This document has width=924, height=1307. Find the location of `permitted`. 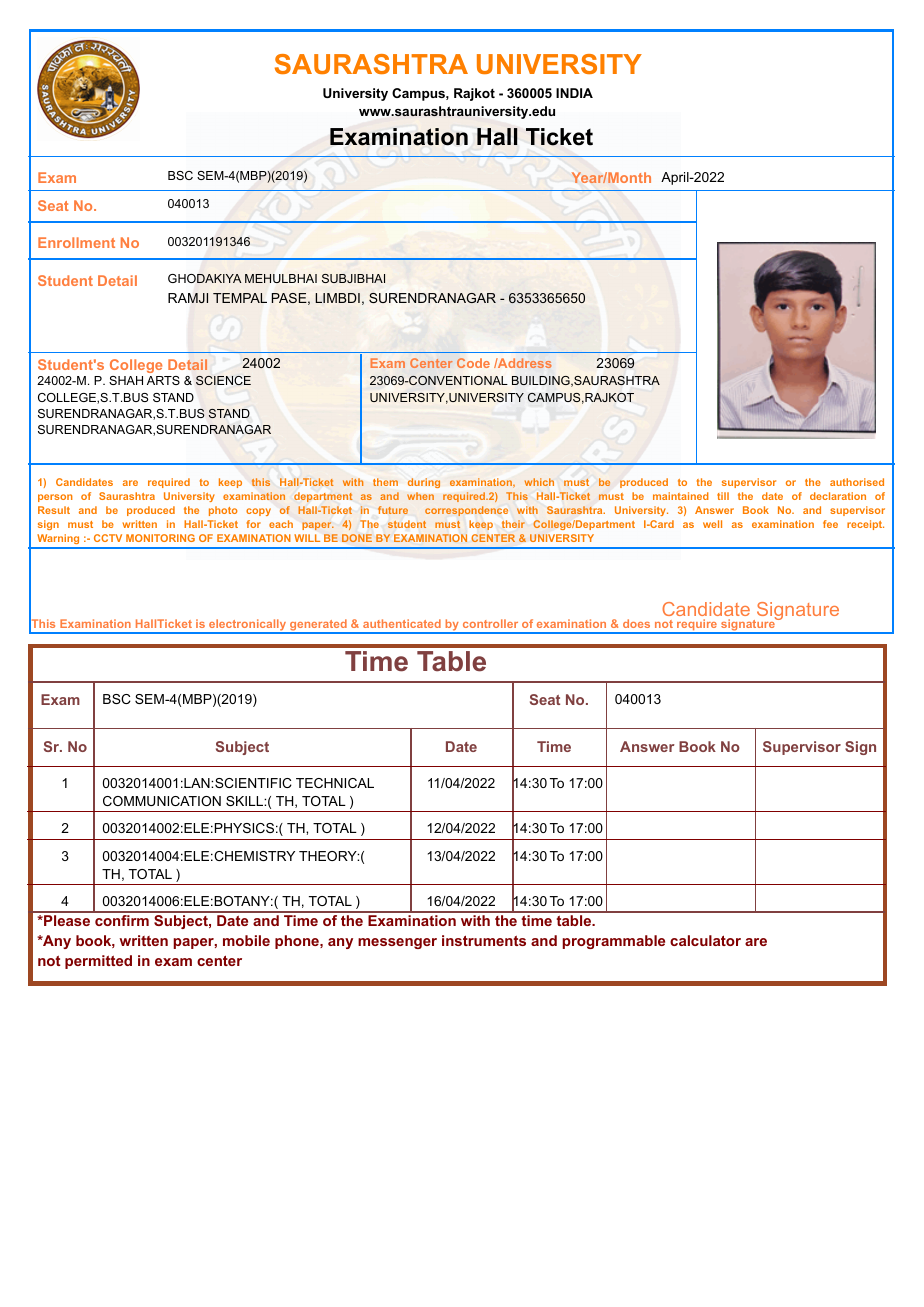

permitted is located at coordinates (98, 962).
